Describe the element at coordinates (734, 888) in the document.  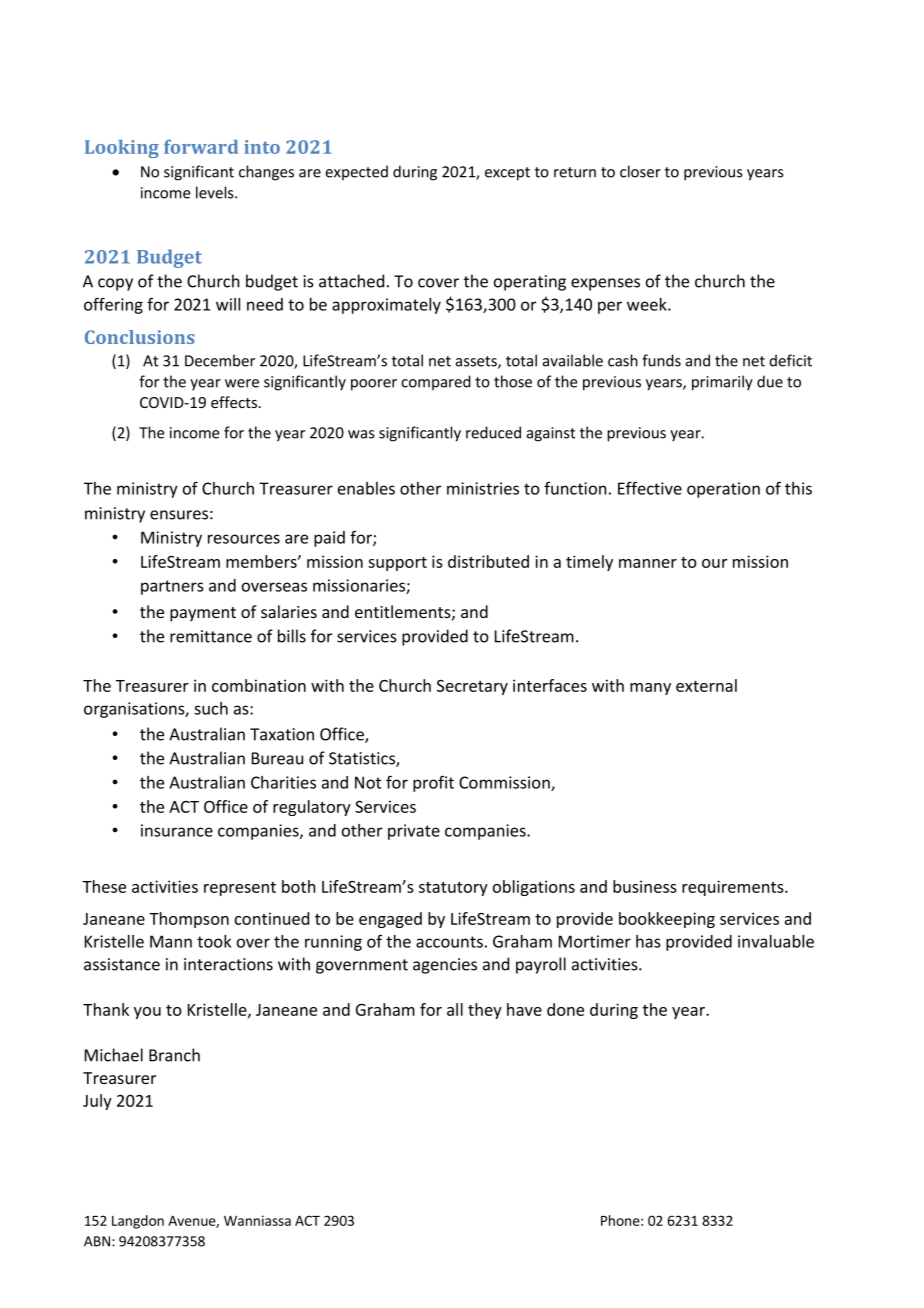
I see `requirements` at that location.
